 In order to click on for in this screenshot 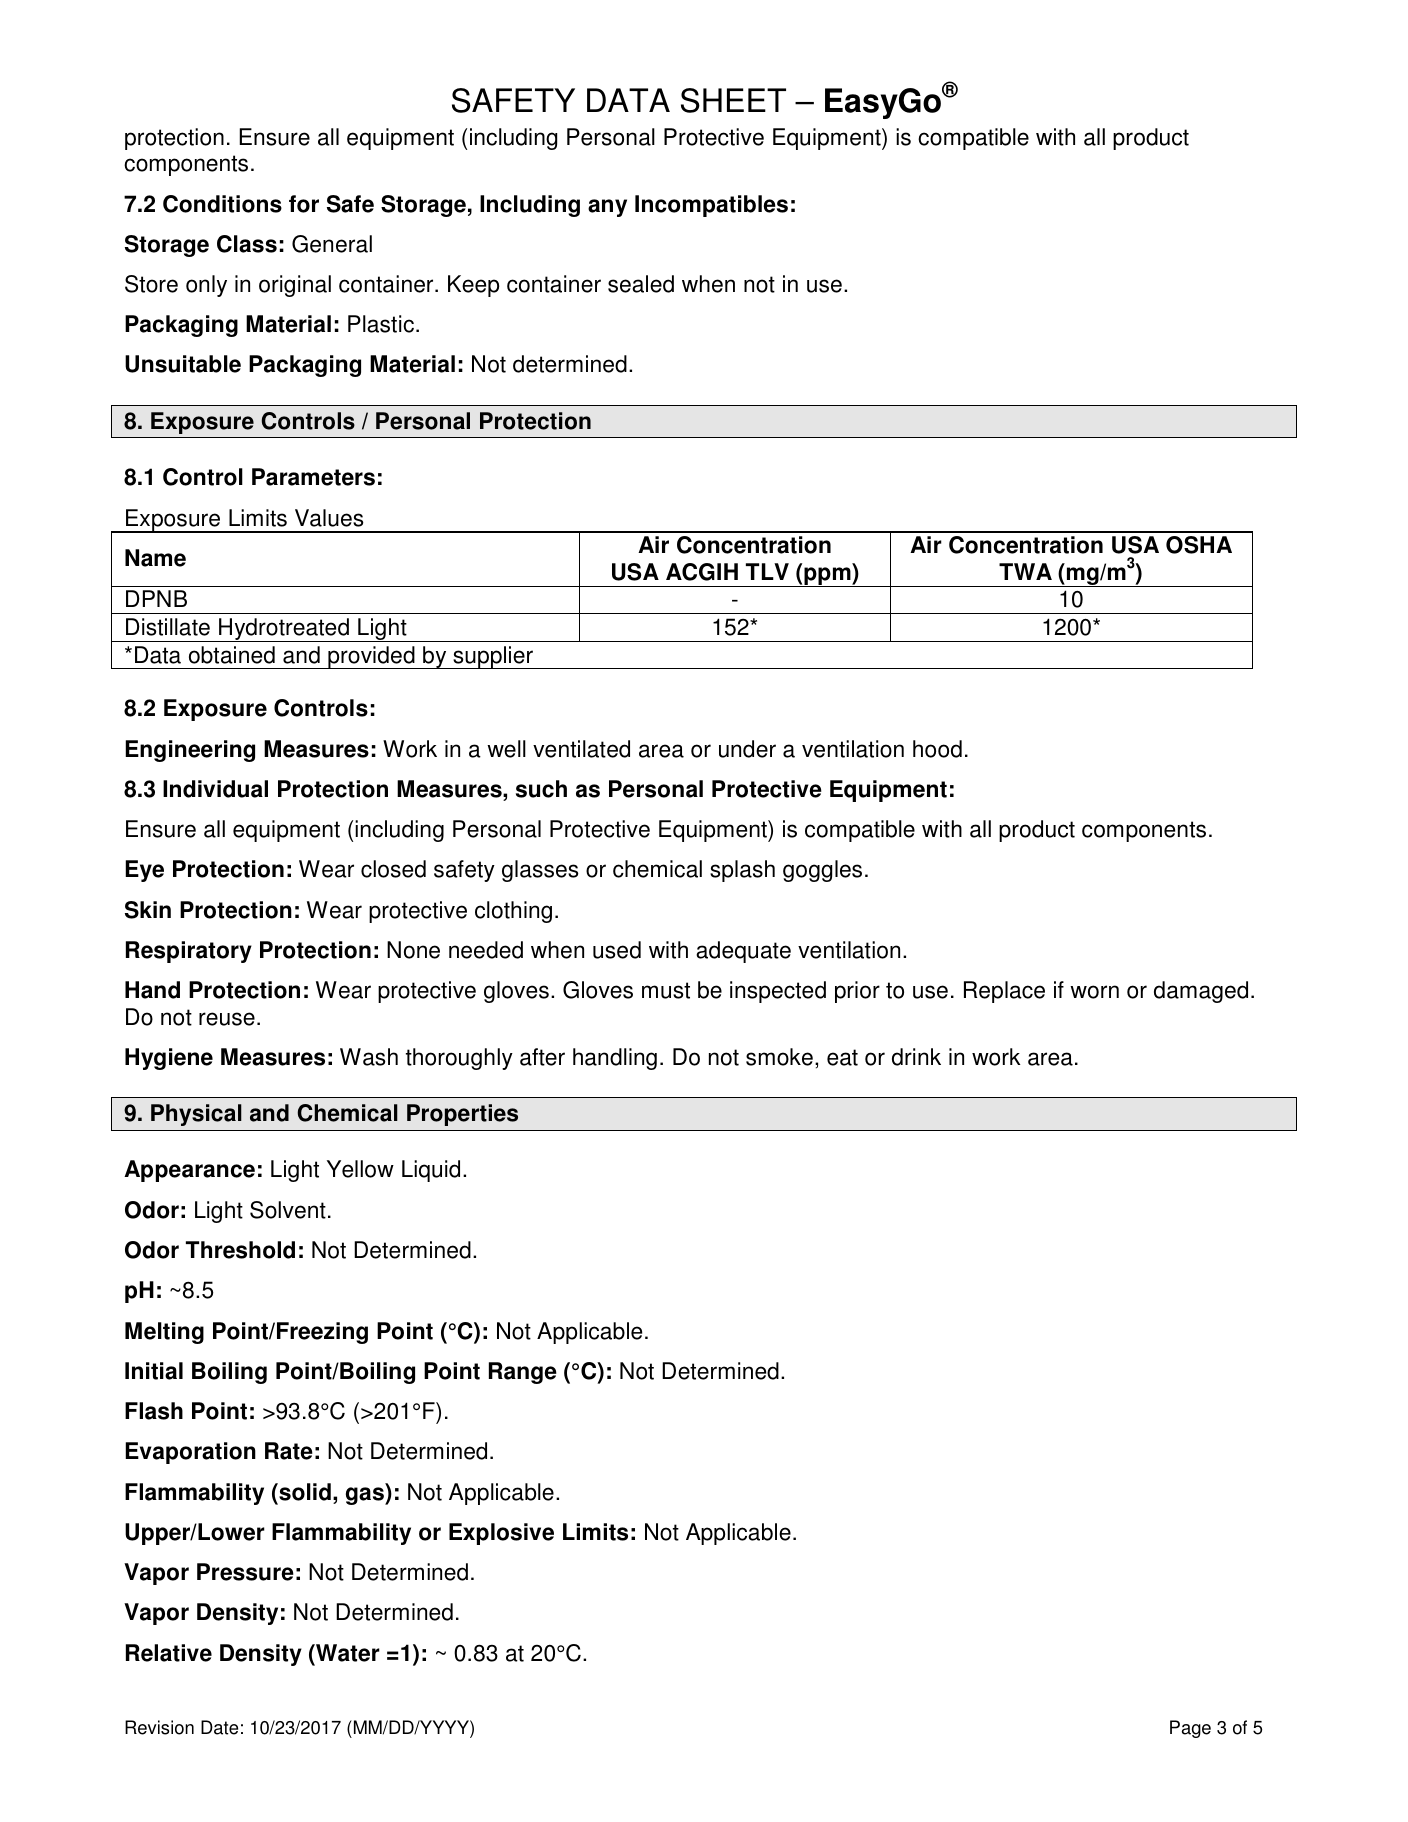, I will do `click(304, 204)`.
